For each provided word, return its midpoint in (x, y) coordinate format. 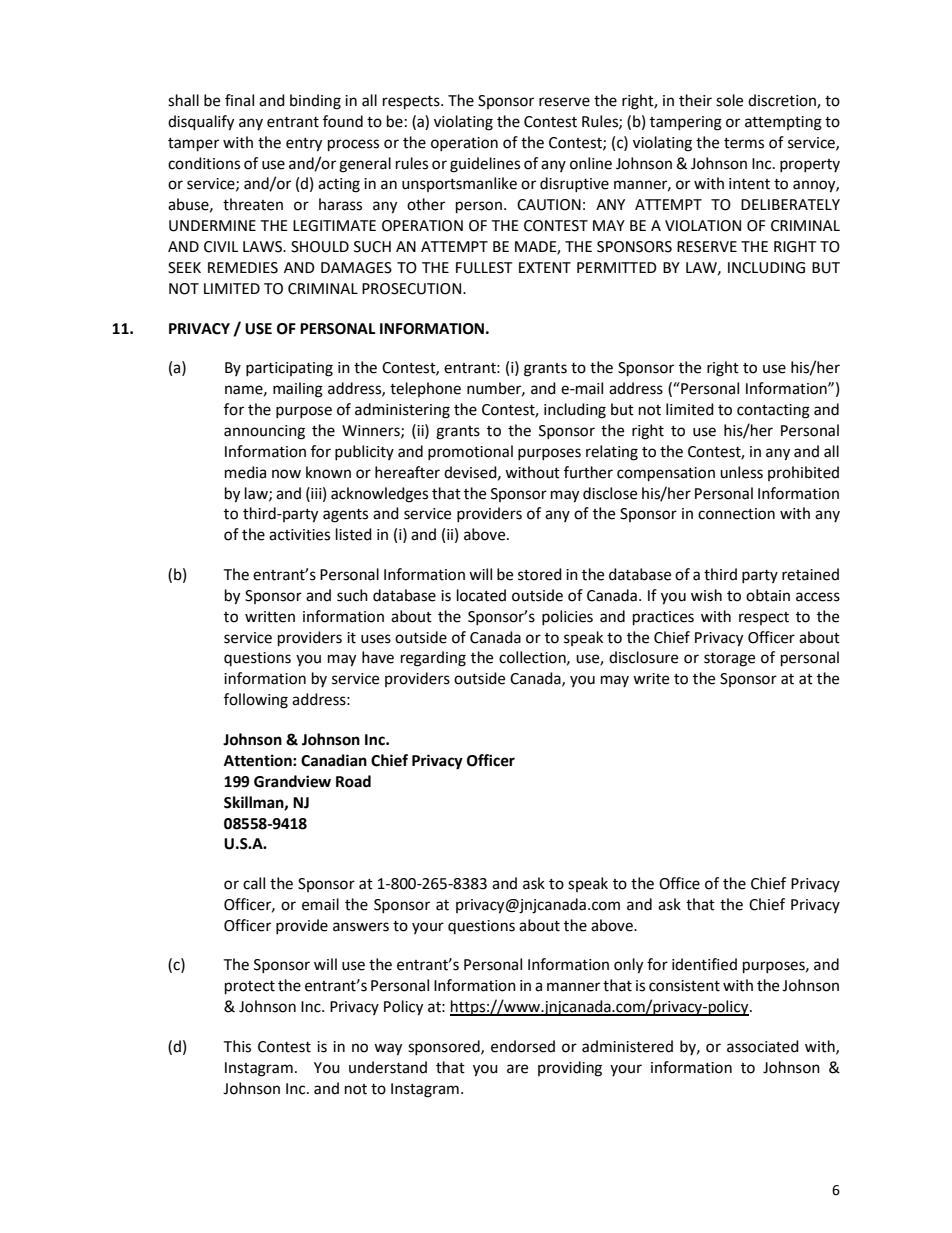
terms (744, 143)
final (239, 100)
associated (763, 1046)
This (237, 1046)
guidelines (485, 165)
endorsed (523, 1046)
